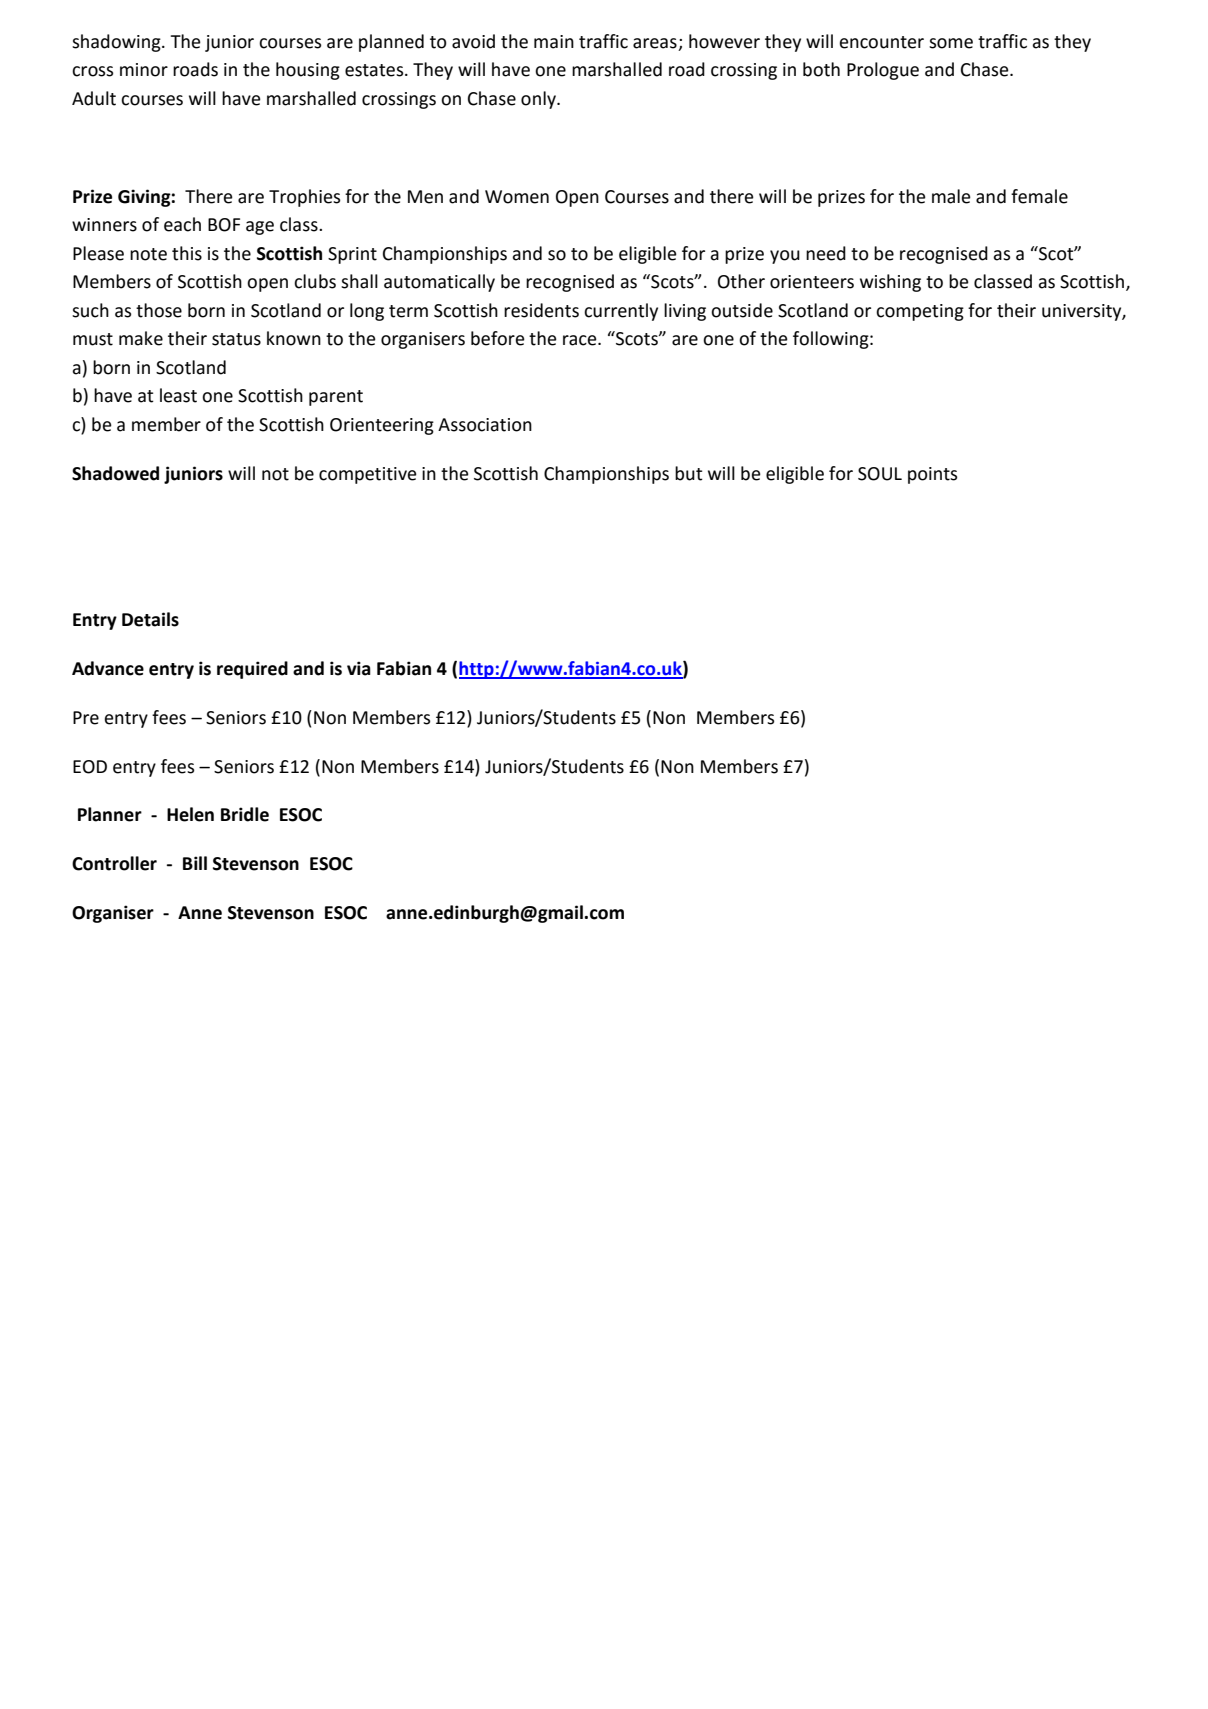 This page has width=1208, height=1709. Describe the element at coordinates (880, 474) in the page. I see `SOUL` at that location.
